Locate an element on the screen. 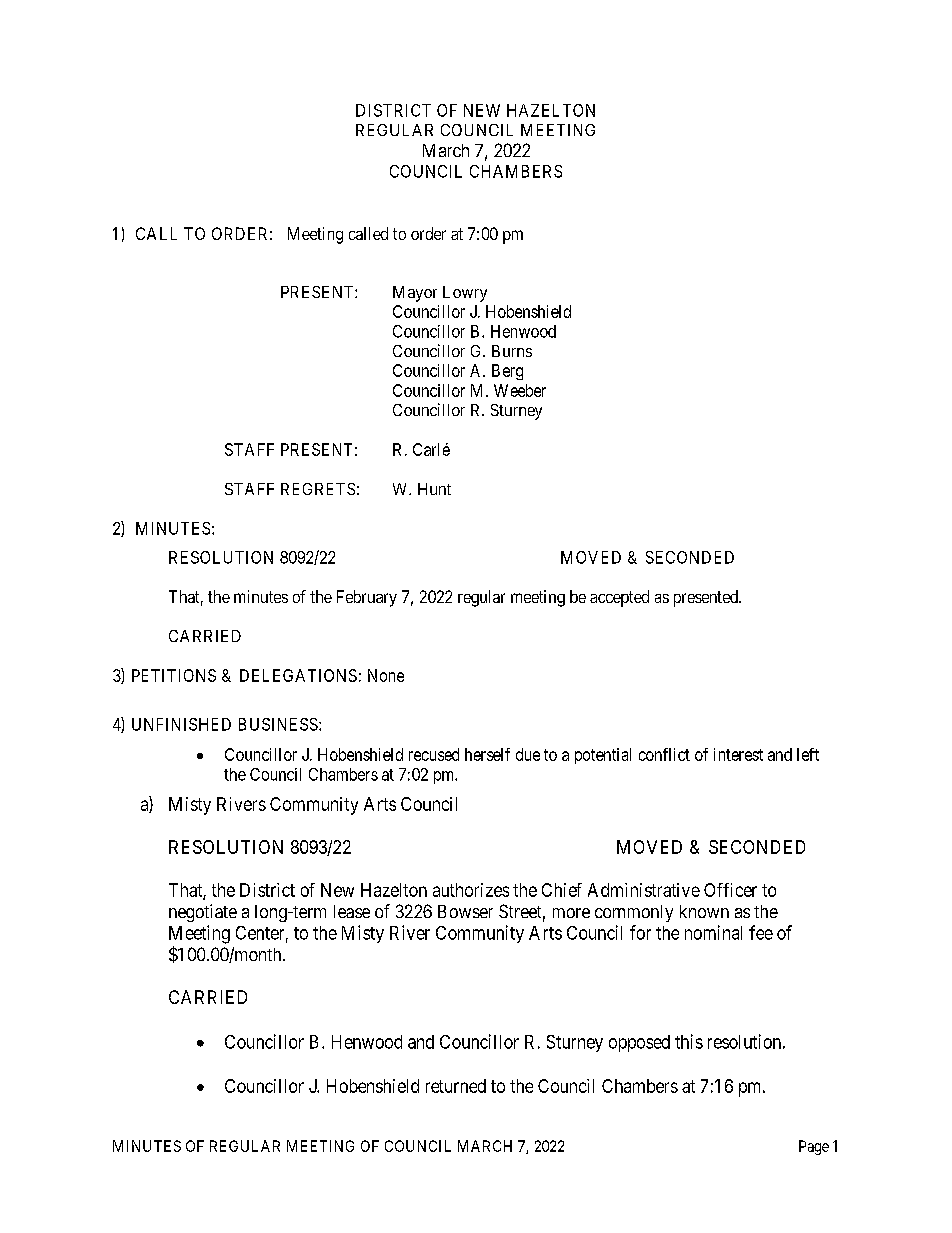 The width and height of the screenshot is (952, 1233). UNFINISHED is located at coordinates (181, 724).
